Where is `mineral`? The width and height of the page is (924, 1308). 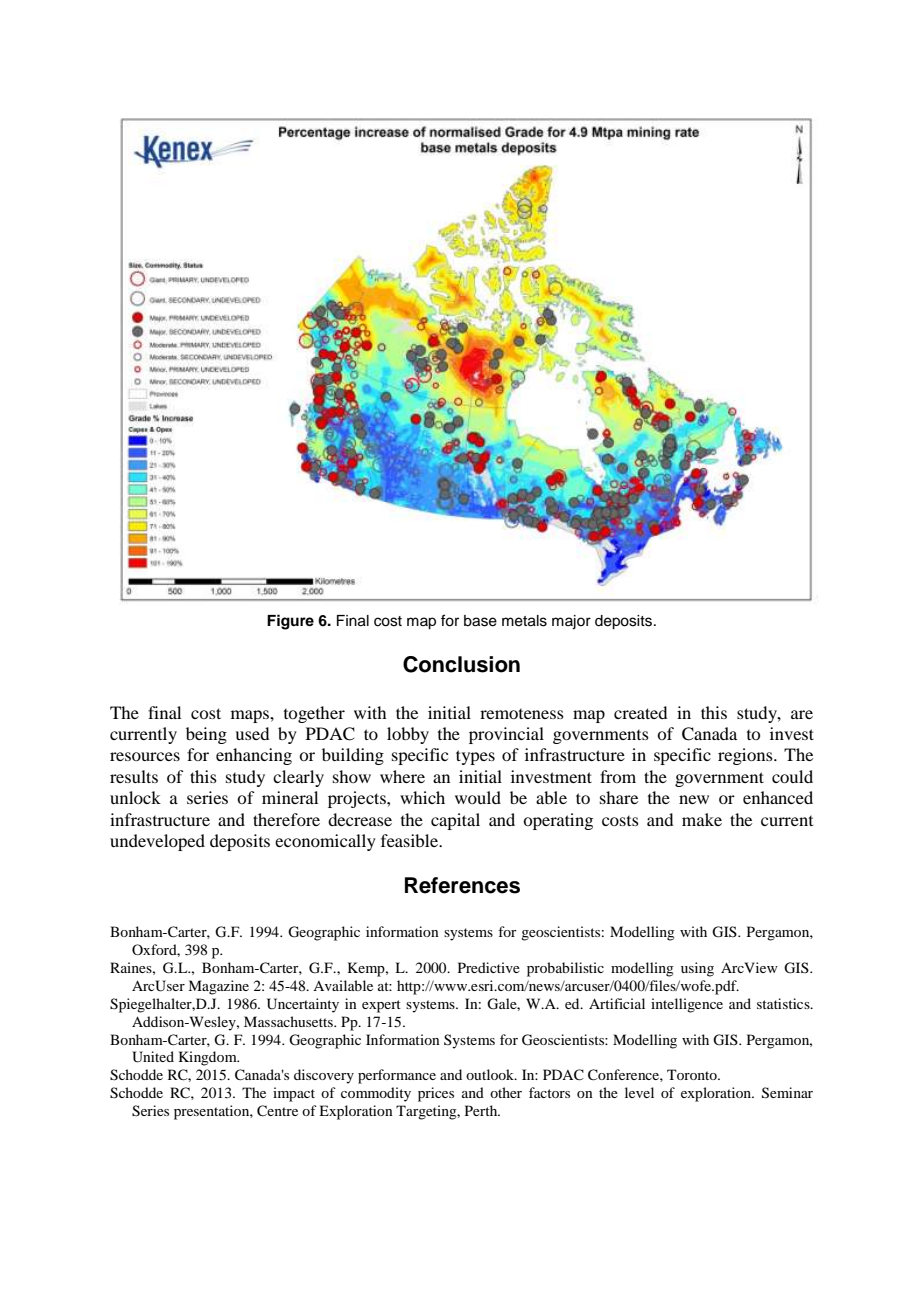 mineral is located at coordinates (290, 797).
